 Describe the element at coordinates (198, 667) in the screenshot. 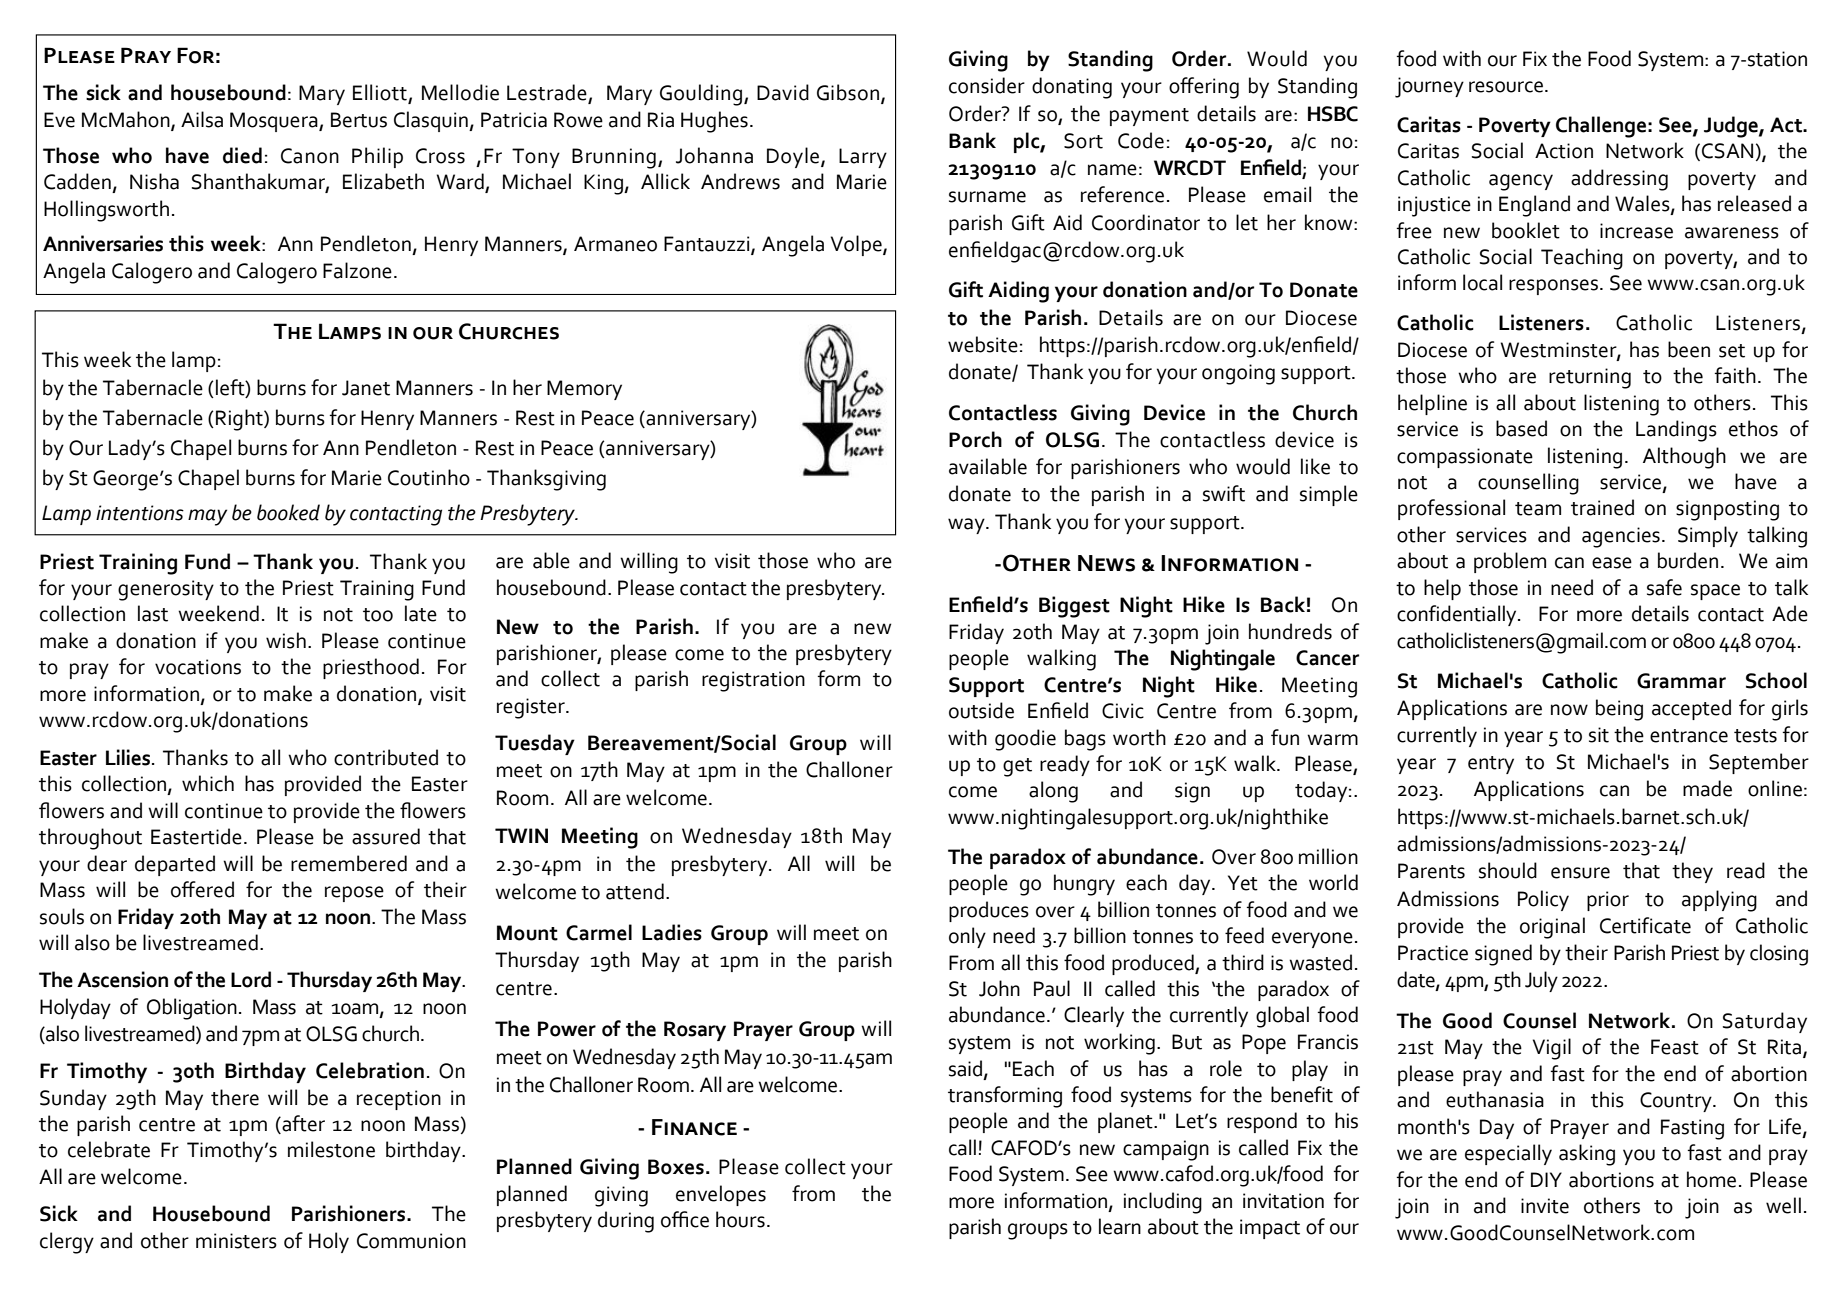

I see `vocations` at that location.
